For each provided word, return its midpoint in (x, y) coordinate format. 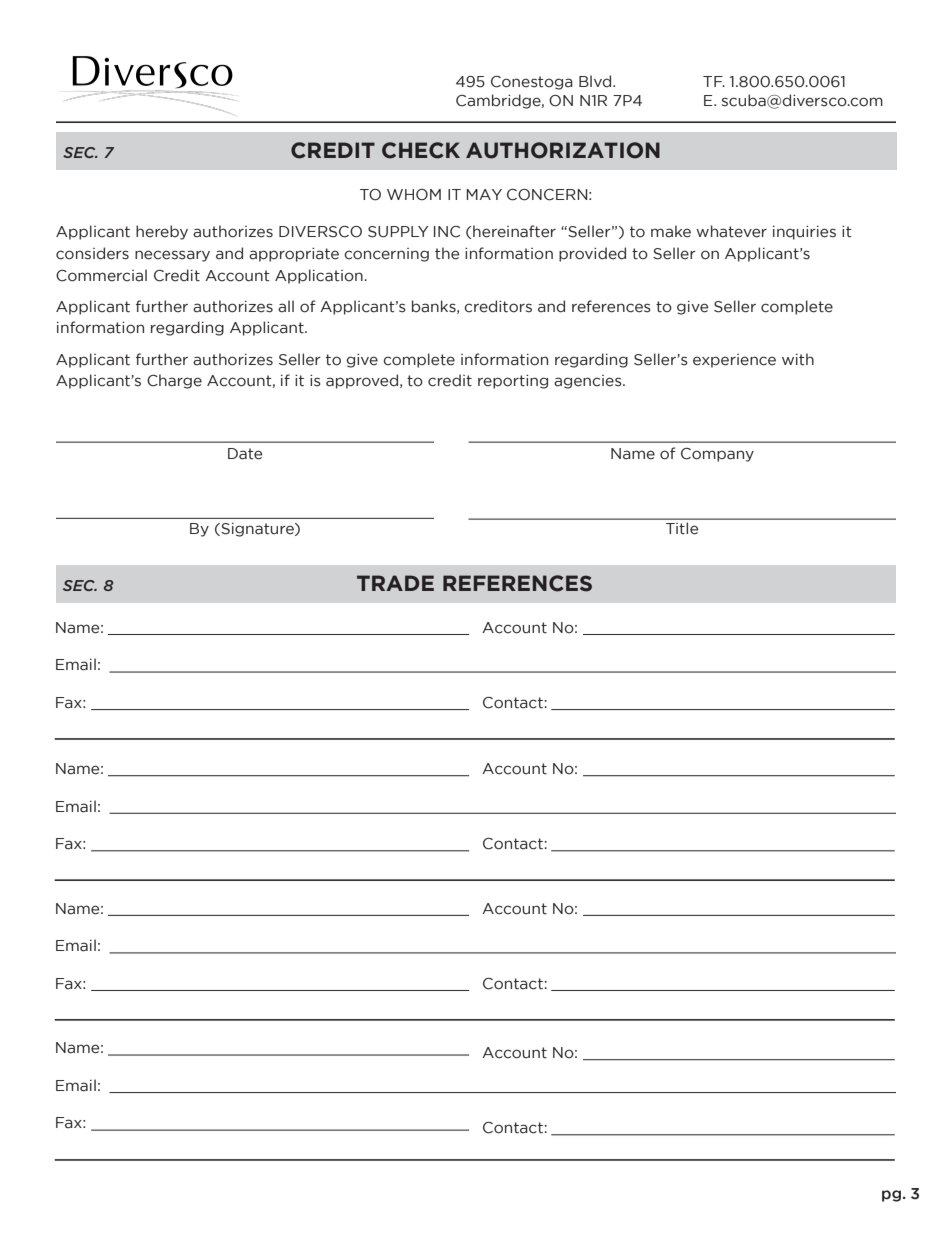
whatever (731, 231)
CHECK (421, 150)
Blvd (596, 81)
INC (447, 232)
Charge (174, 381)
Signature (257, 530)
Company (717, 455)
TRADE (395, 583)
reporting (513, 382)
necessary (172, 256)
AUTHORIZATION (563, 150)
